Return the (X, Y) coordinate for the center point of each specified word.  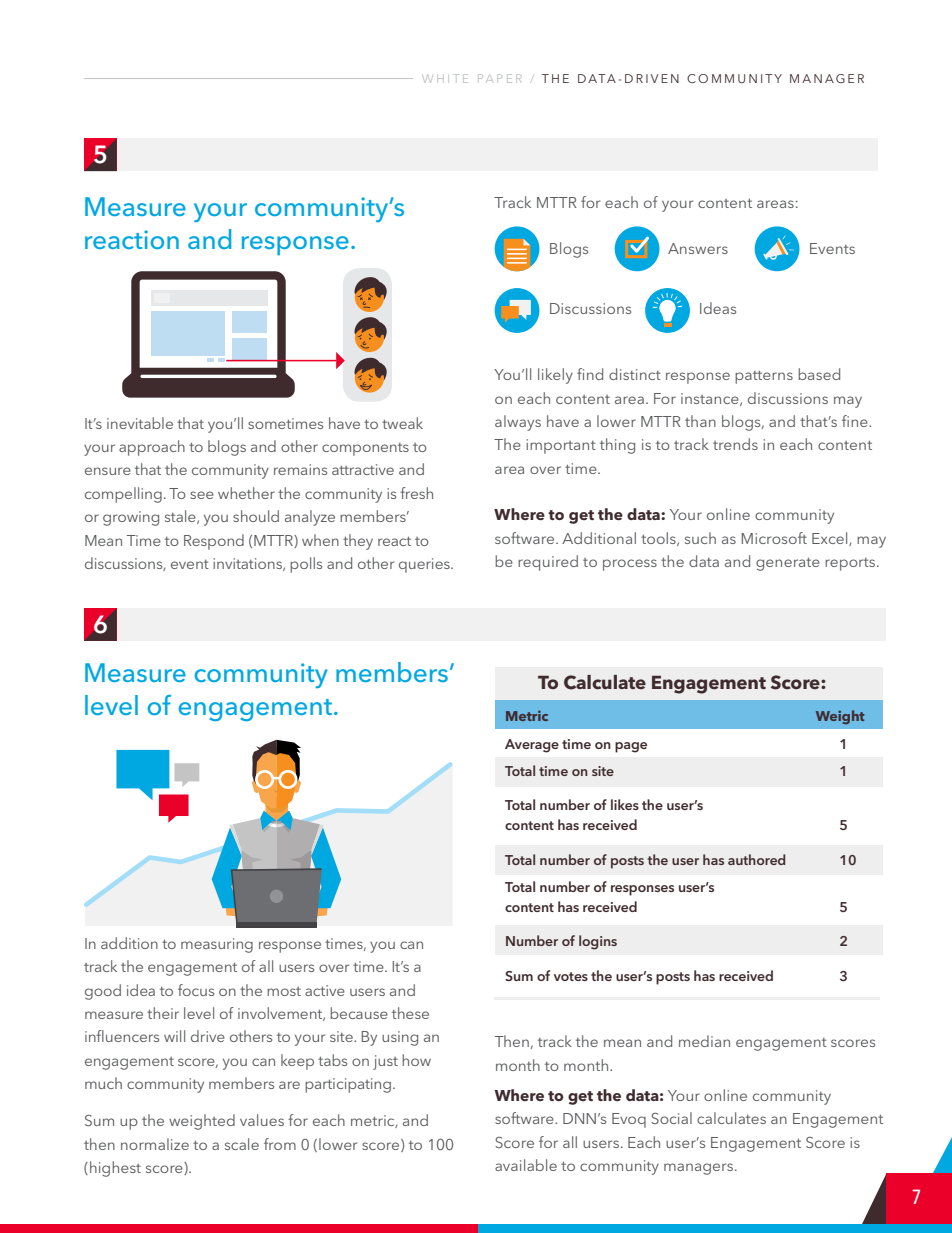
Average (532, 746)
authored (757, 859)
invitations (248, 564)
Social (671, 1118)
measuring (217, 945)
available (526, 1165)
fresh (416, 493)
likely (555, 376)
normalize (155, 1144)
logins (598, 942)
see (202, 495)
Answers (698, 248)
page (631, 747)
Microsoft (774, 538)
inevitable (140, 423)
